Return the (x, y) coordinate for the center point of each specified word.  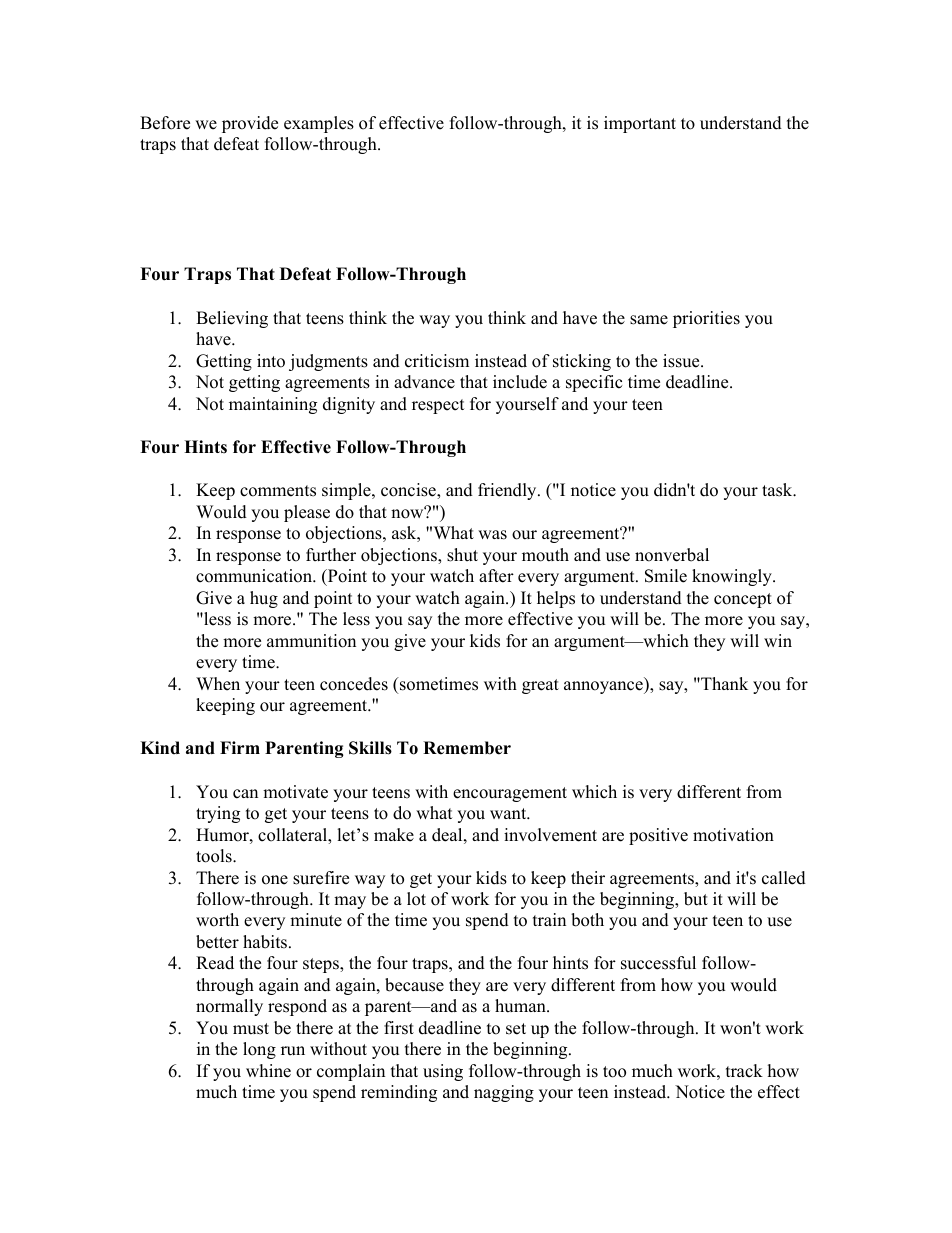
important (640, 124)
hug (264, 599)
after (496, 576)
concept (743, 600)
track (744, 1071)
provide (250, 124)
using (443, 1072)
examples (319, 124)
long (259, 1050)
